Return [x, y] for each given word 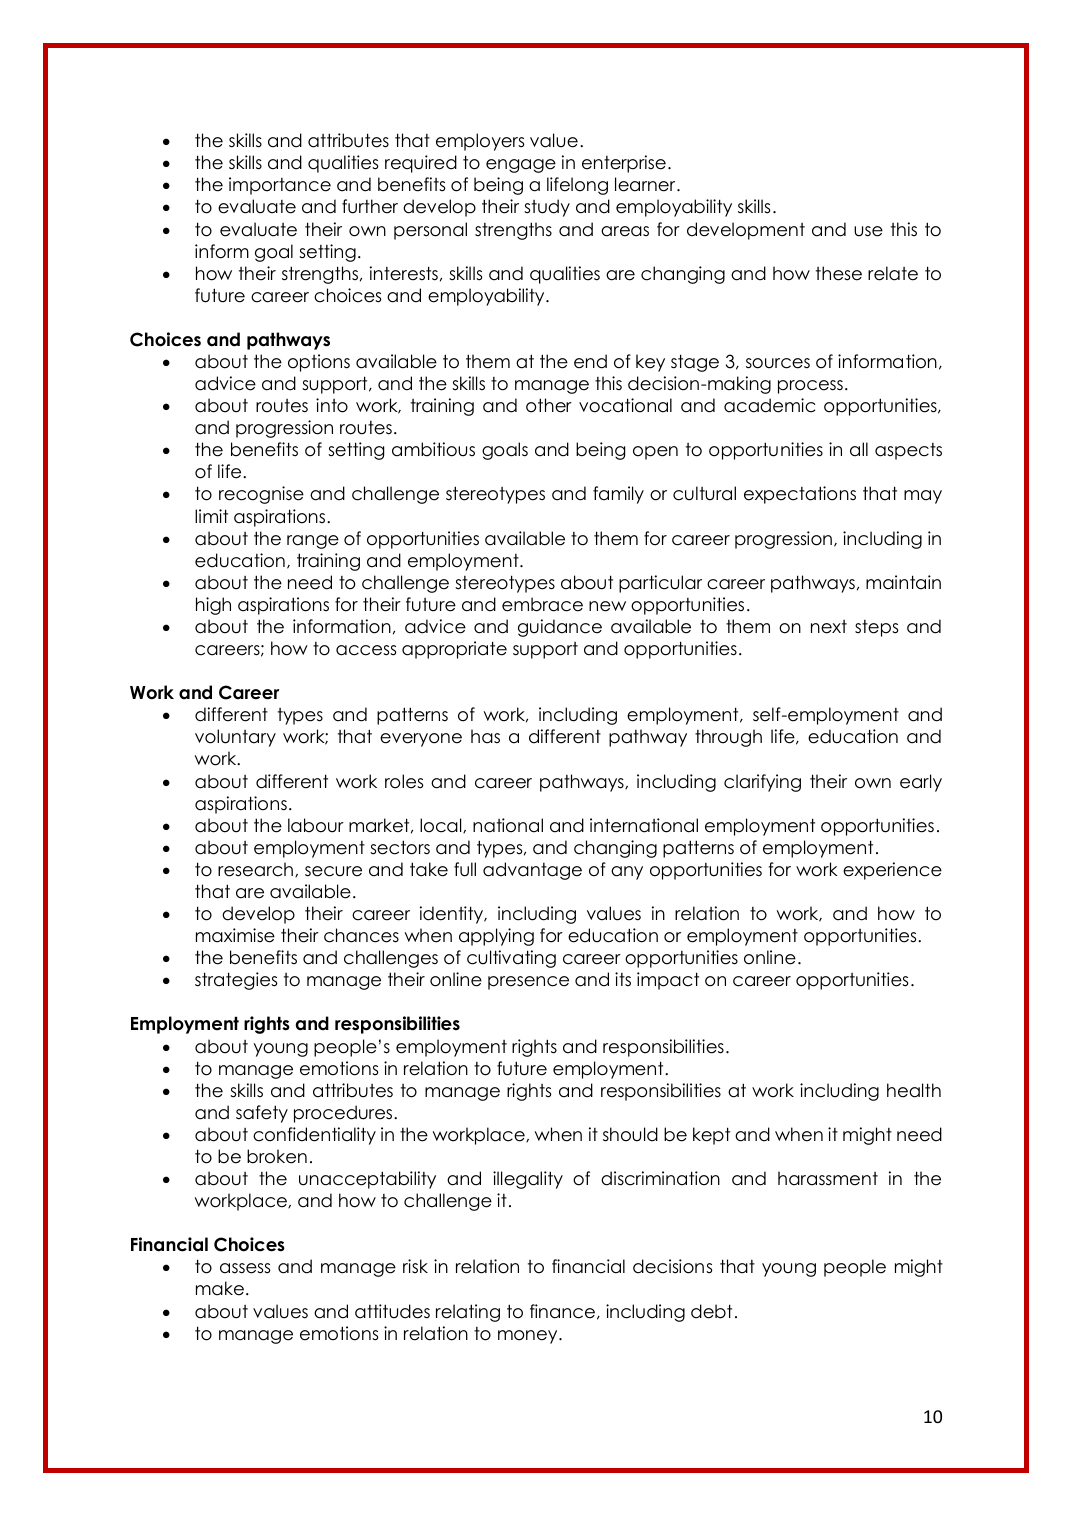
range [313, 542]
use [868, 231]
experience [892, 871]
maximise [235, 935]
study [547, 208]
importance [280, 186]
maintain [903, 582]
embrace [542, 604]
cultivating [511, 959]
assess [245, 1268]
